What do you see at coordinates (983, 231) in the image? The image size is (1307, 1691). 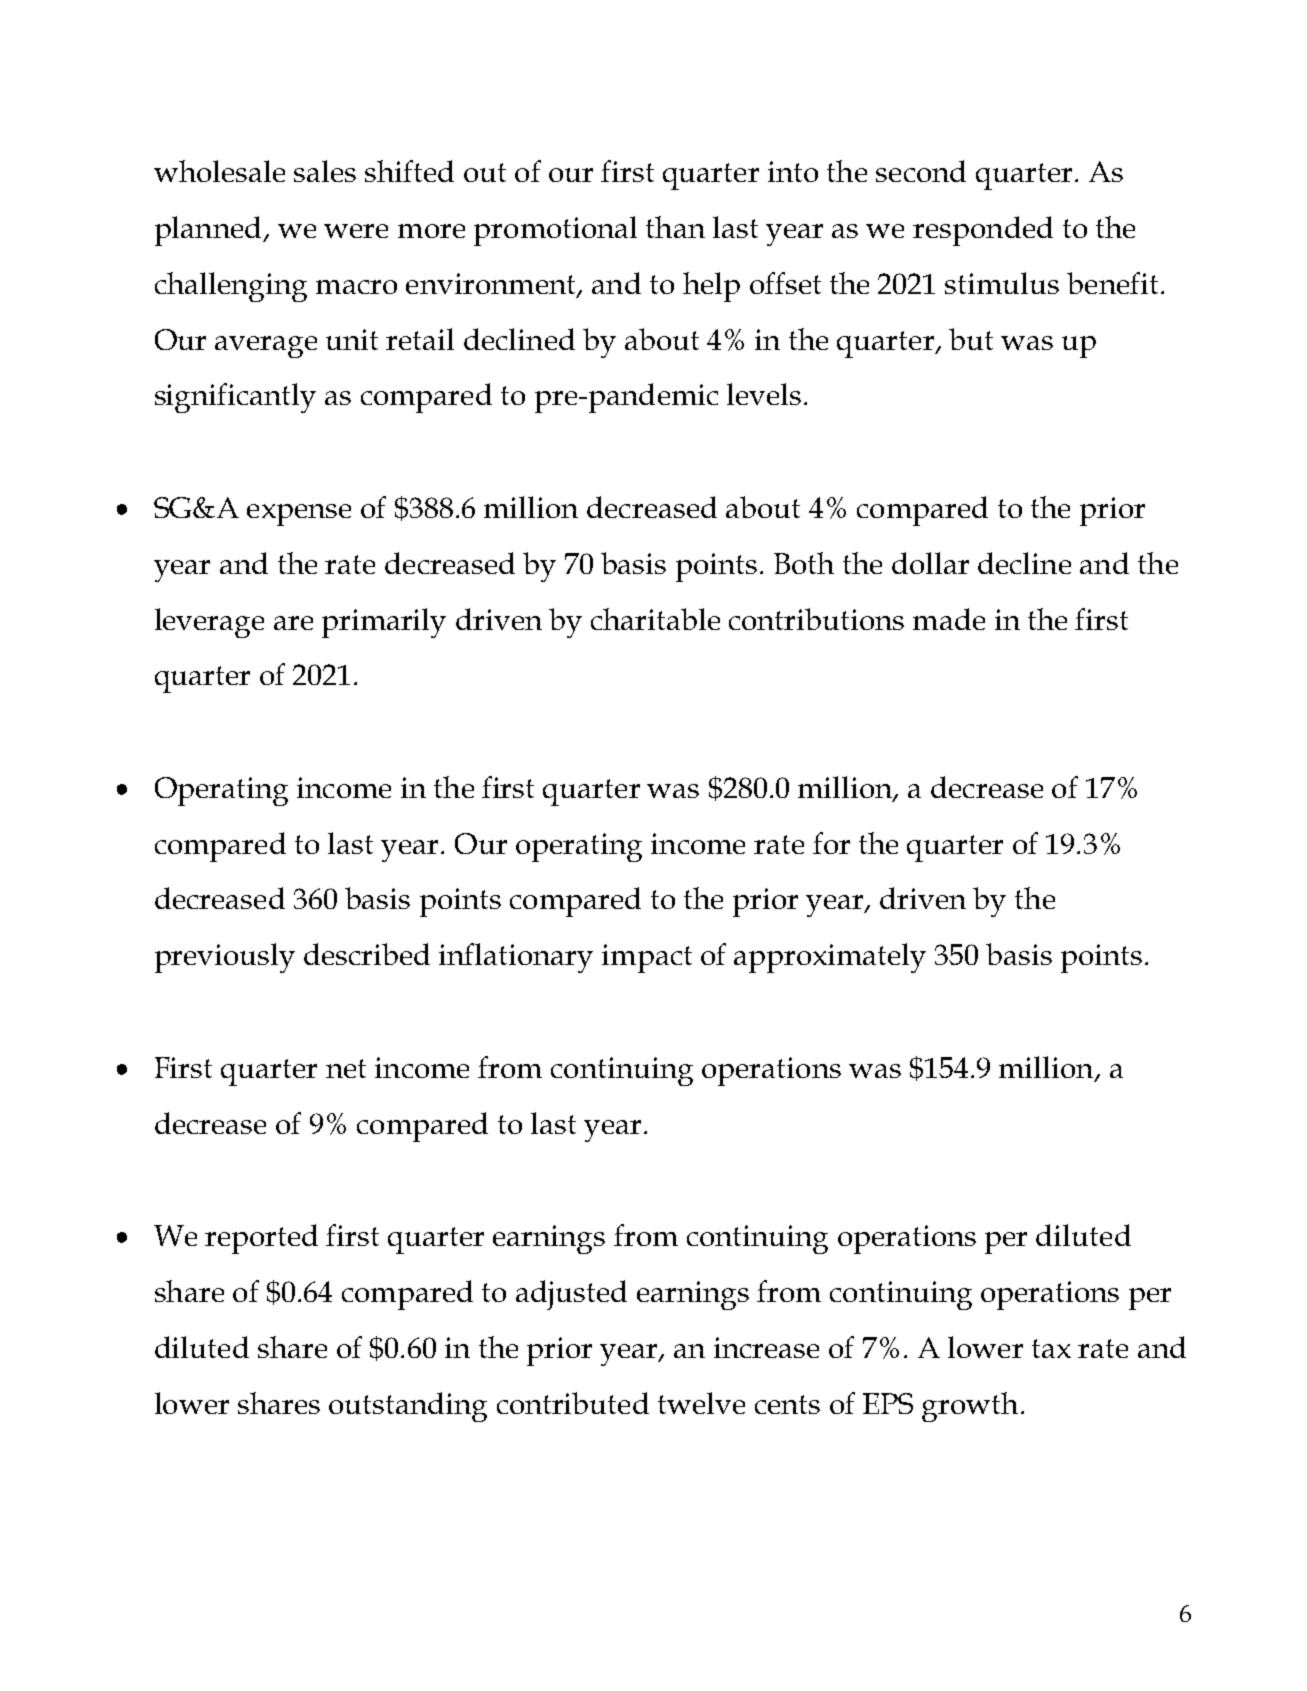 I see `responded` at bounding box center [983, 231].
